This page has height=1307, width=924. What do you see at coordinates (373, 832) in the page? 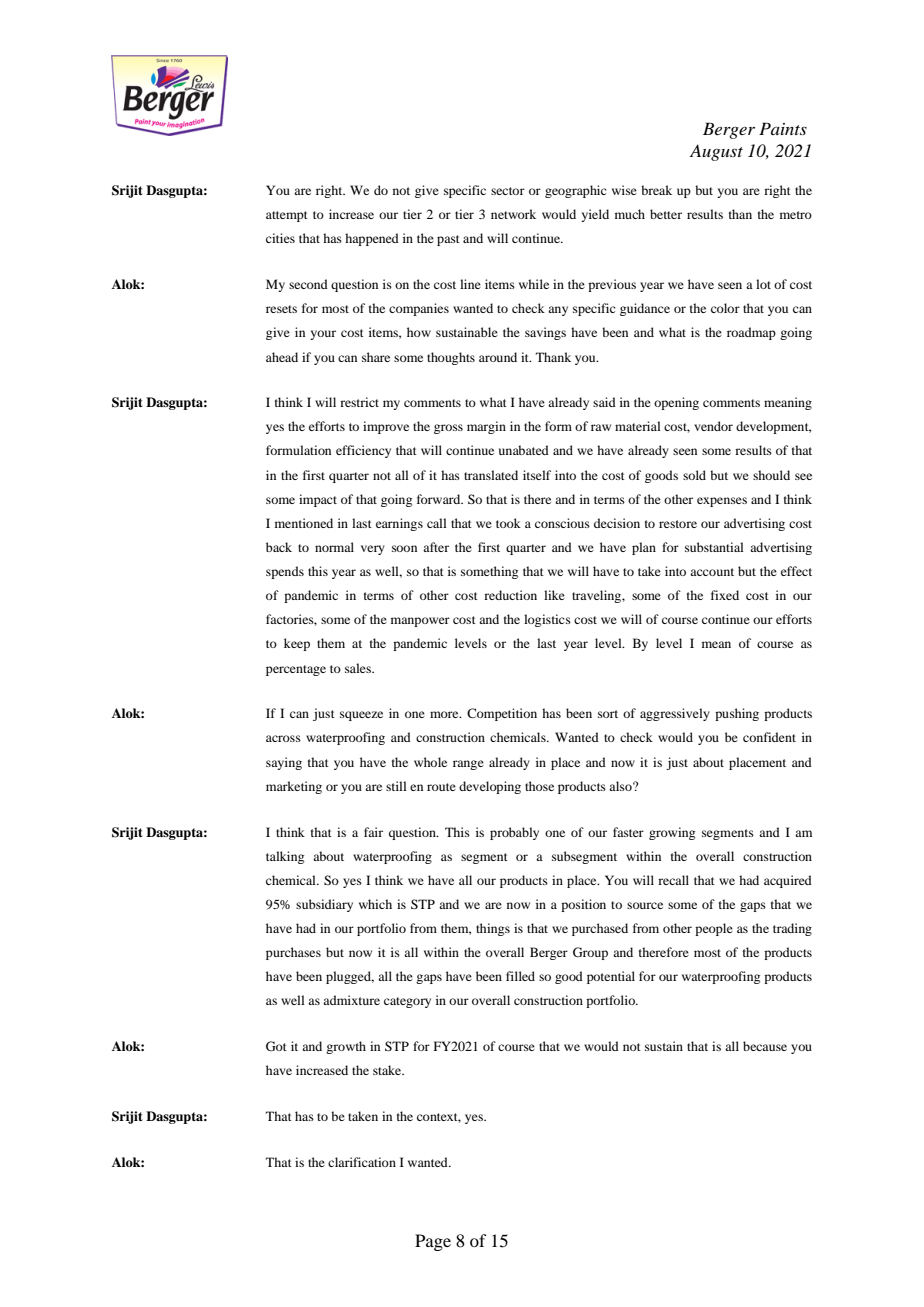
I see `fair` at bounding box center [373, 832].
